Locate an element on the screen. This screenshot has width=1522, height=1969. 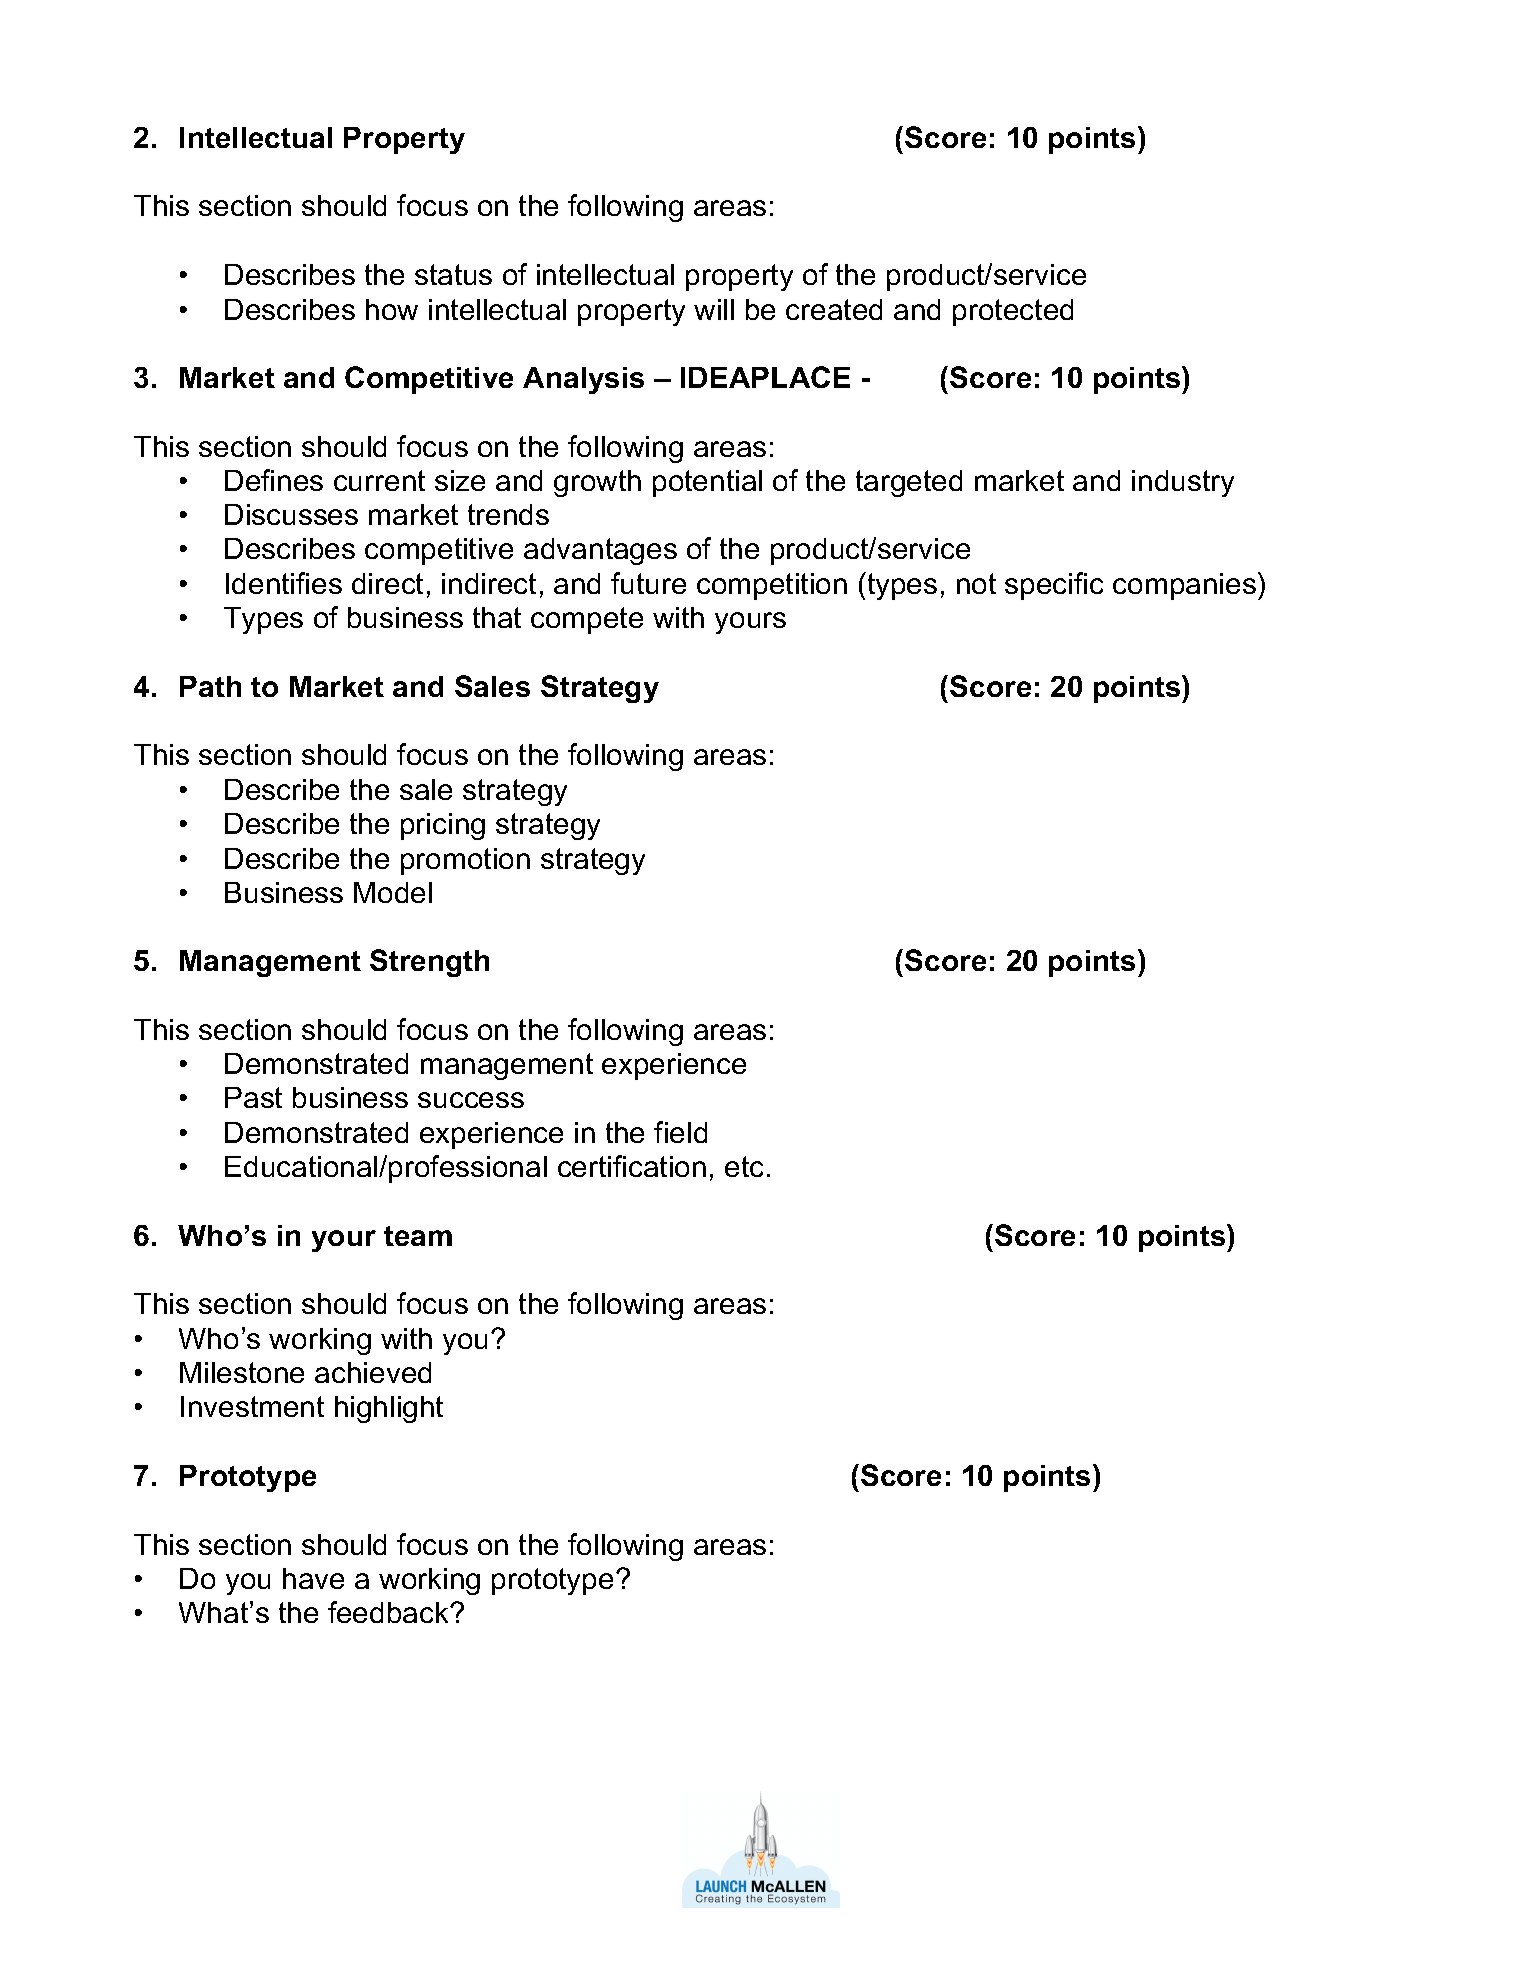
etc is located at coordinates (744, 1166).
